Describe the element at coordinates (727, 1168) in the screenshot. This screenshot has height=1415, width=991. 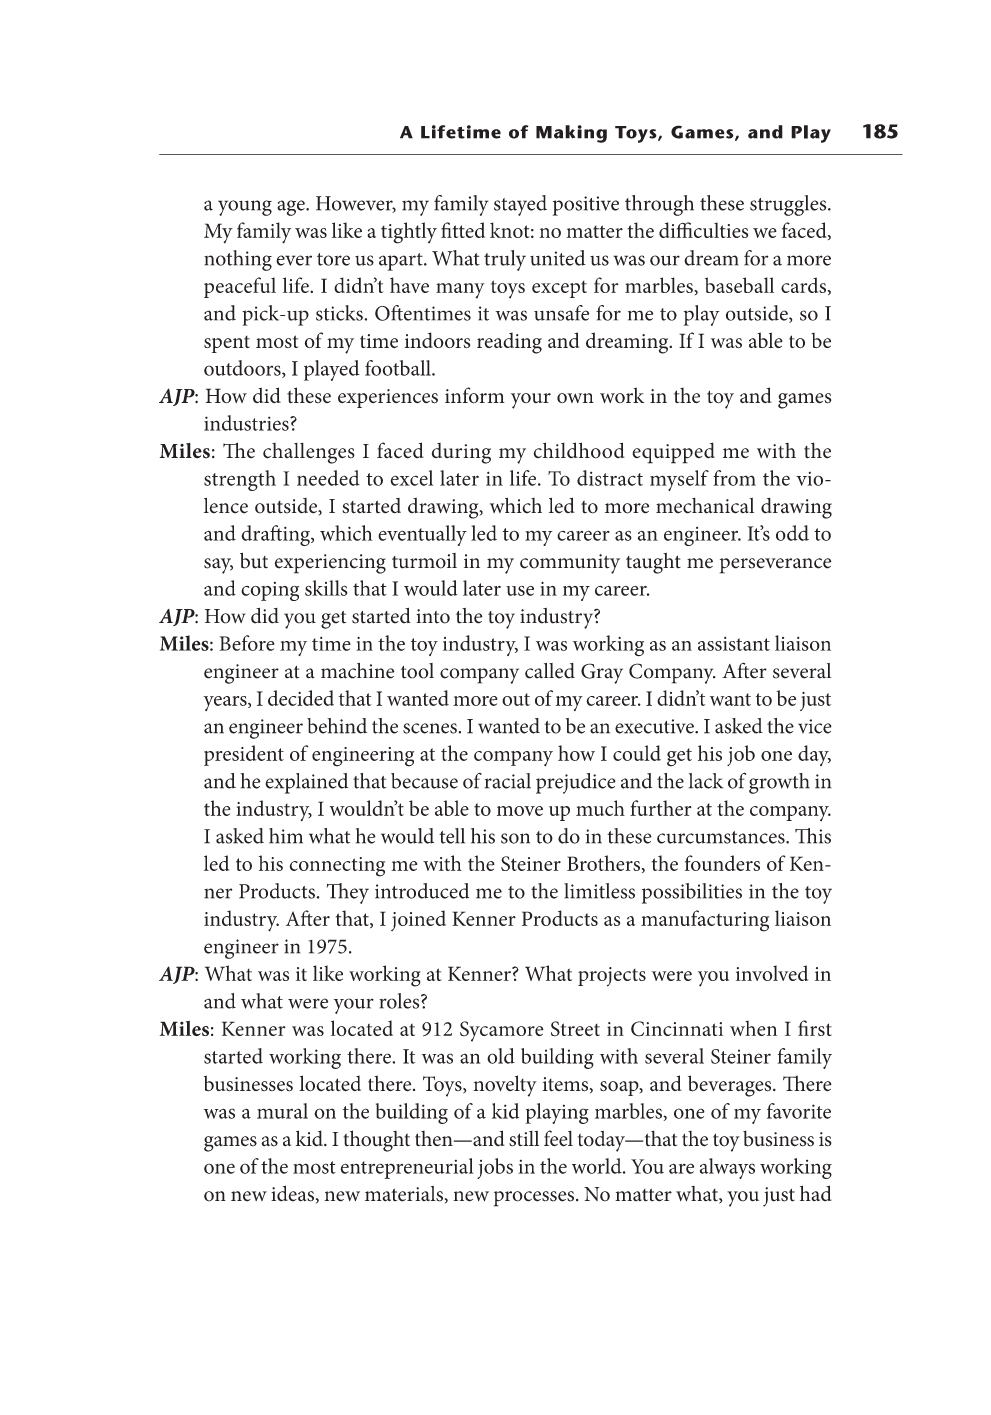
I see `always` at that location.
